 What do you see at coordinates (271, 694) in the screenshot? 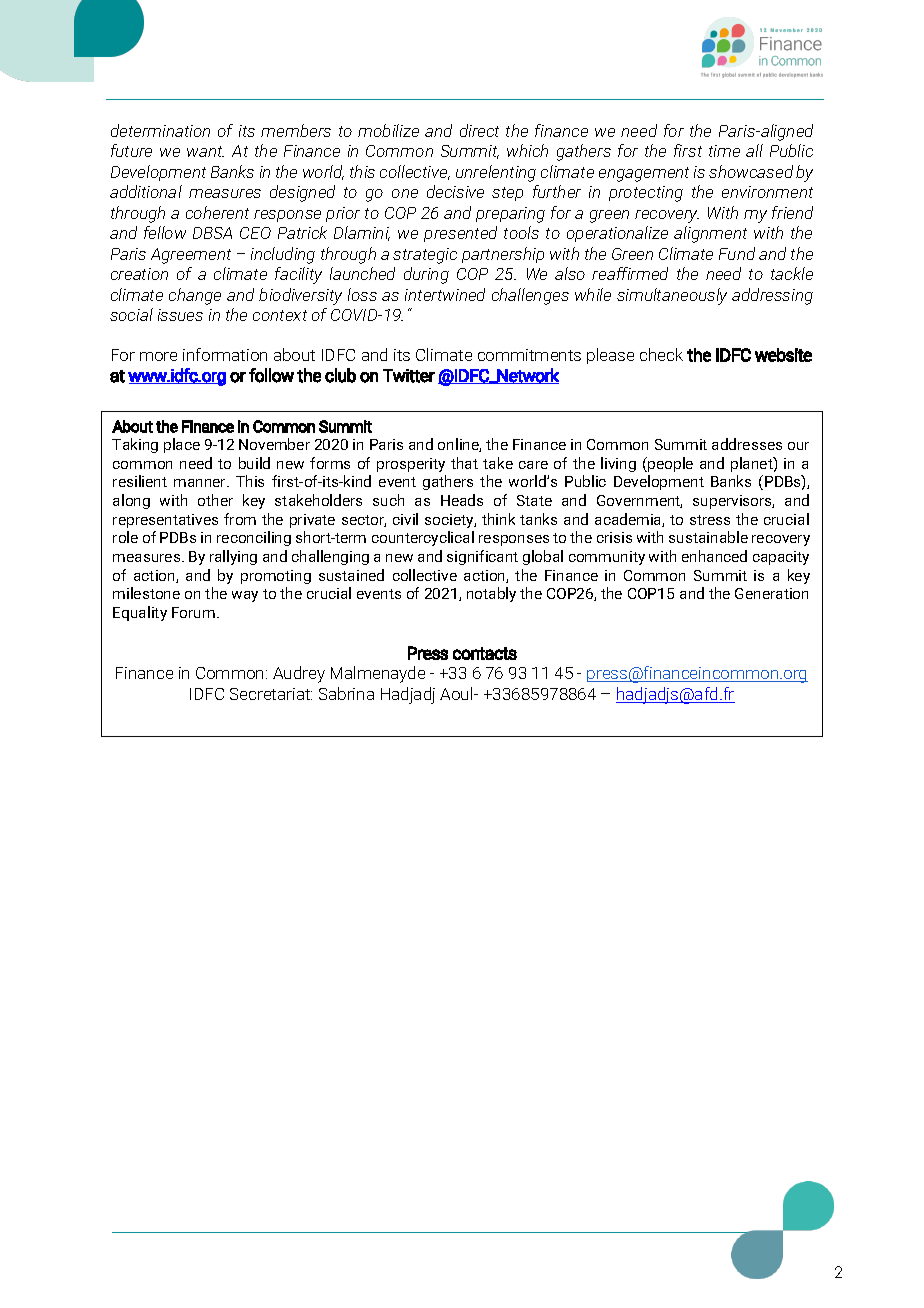
I see `Secretariat` at bounding box center [271, 694].
